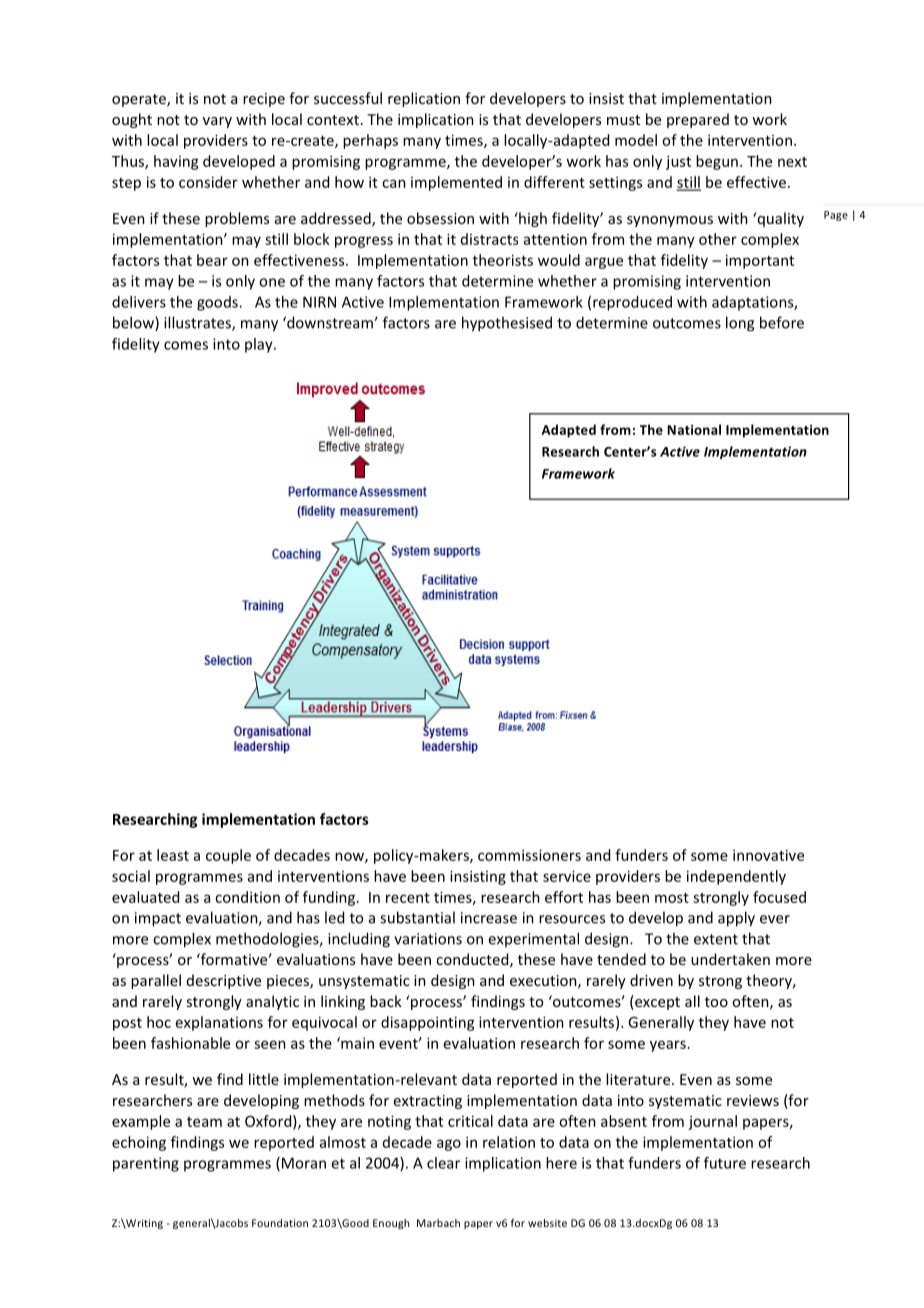  Describe the element at coordinates (725, 1163) in the image. I see `future` at that location.
